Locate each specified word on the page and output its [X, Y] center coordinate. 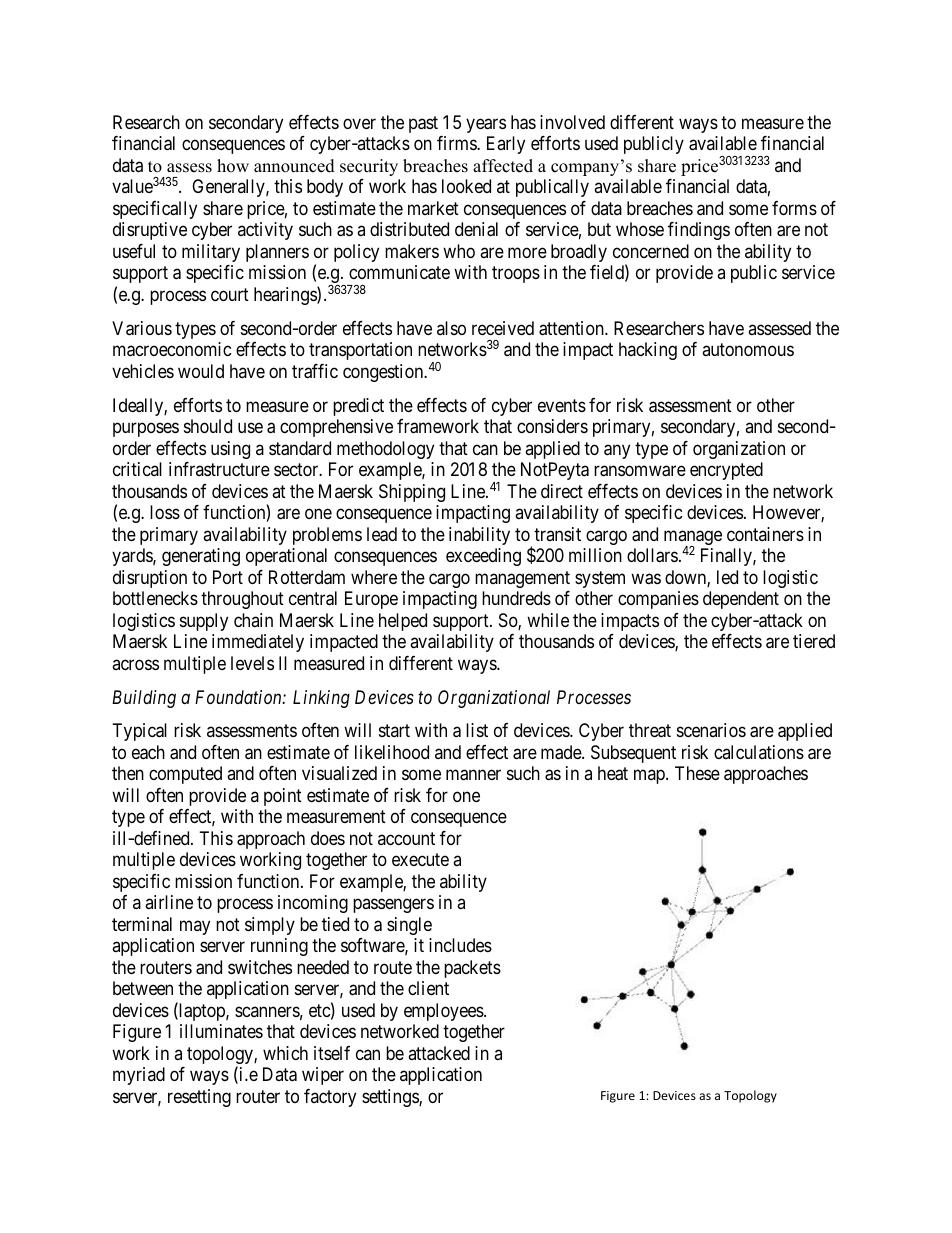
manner [473, 775]
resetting [199, 1098]
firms [457, 143]
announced [294, 166]
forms [794, 208]
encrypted [726, 471]
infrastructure [219, 469]
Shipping [412, 493]
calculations [759, 752]
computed [185, 775]
